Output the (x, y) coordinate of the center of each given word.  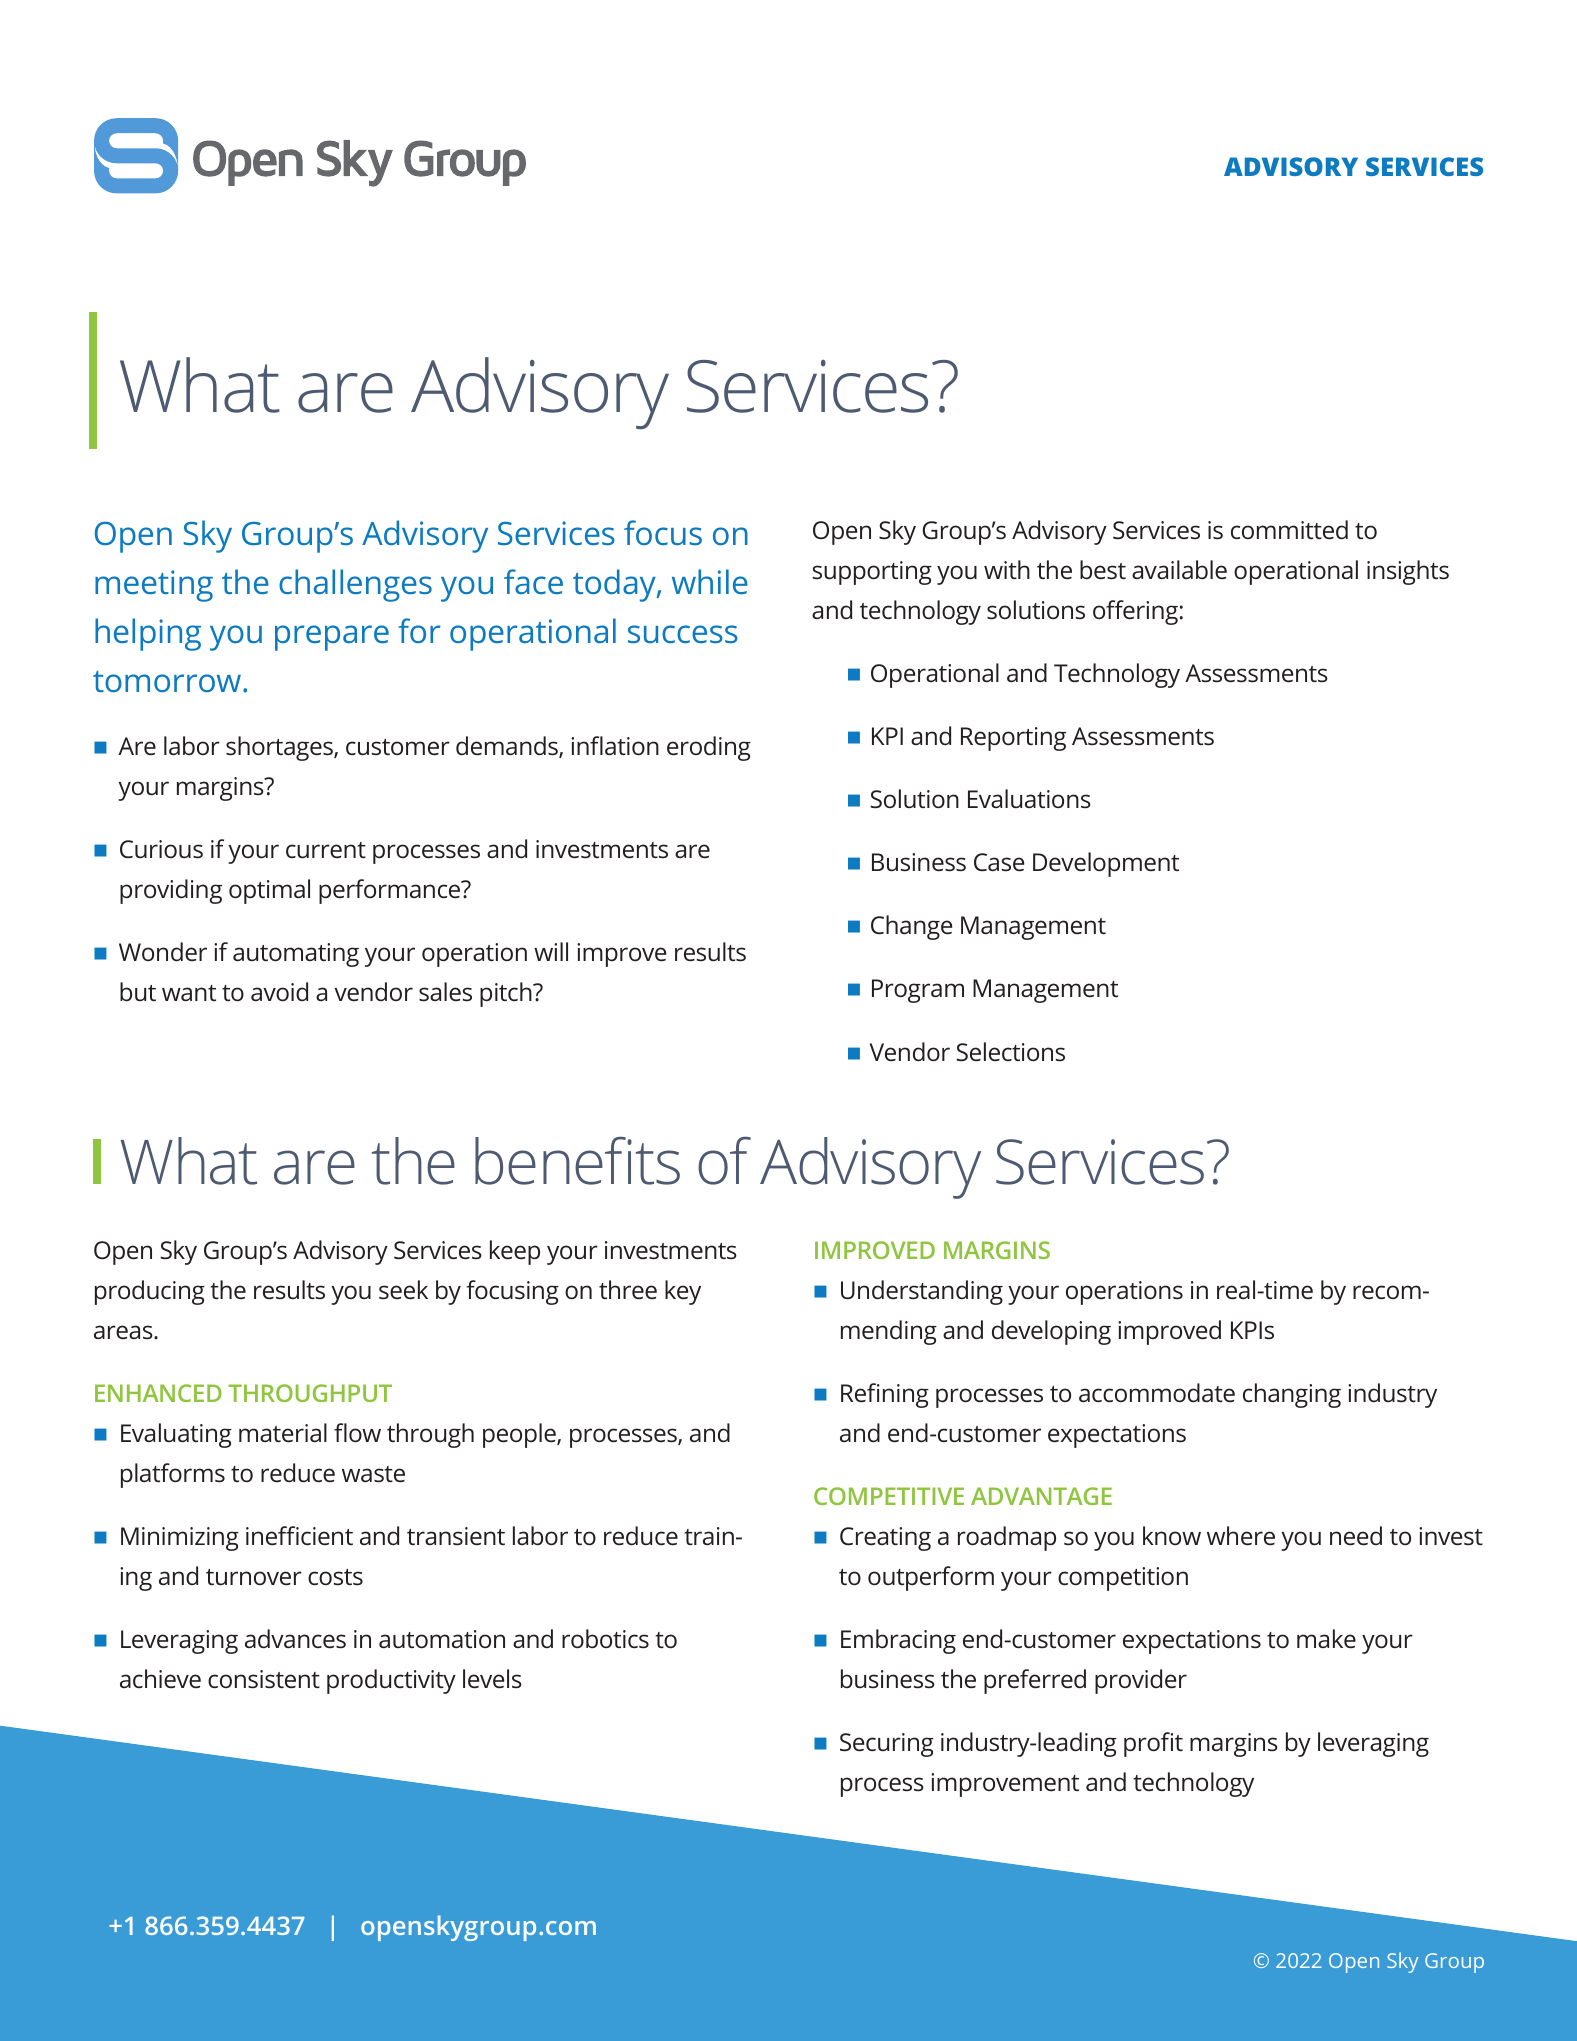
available (1179, 569)
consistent (264, 1679)
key (683, 1292)
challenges (355, 585)
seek (403, 1290)
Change (911, 927)
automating (296, 955)
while (710, 581)
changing (1292, 1395)
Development (1106, 864)
